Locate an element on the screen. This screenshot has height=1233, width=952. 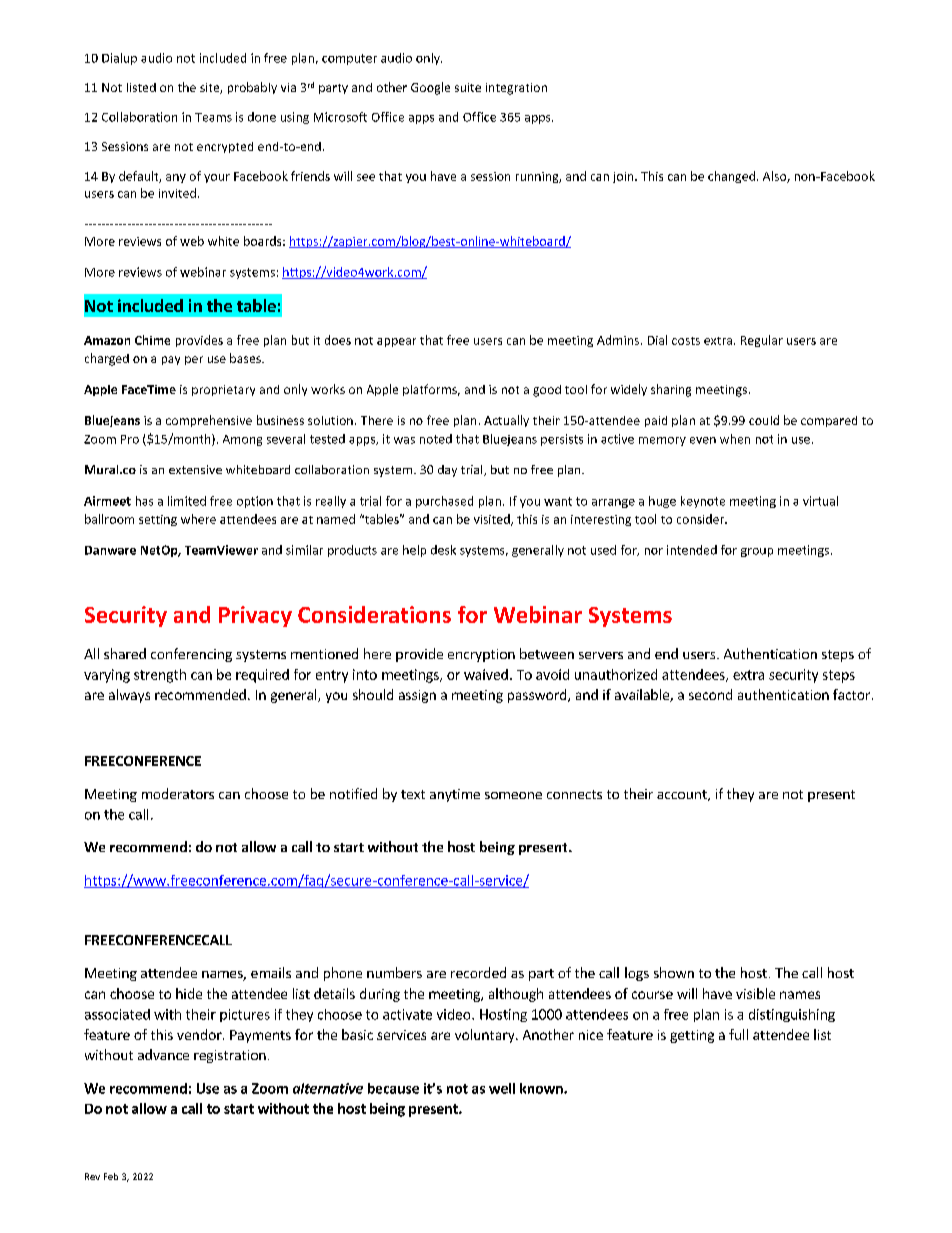
moderators is located at coordinates (178, 793).
